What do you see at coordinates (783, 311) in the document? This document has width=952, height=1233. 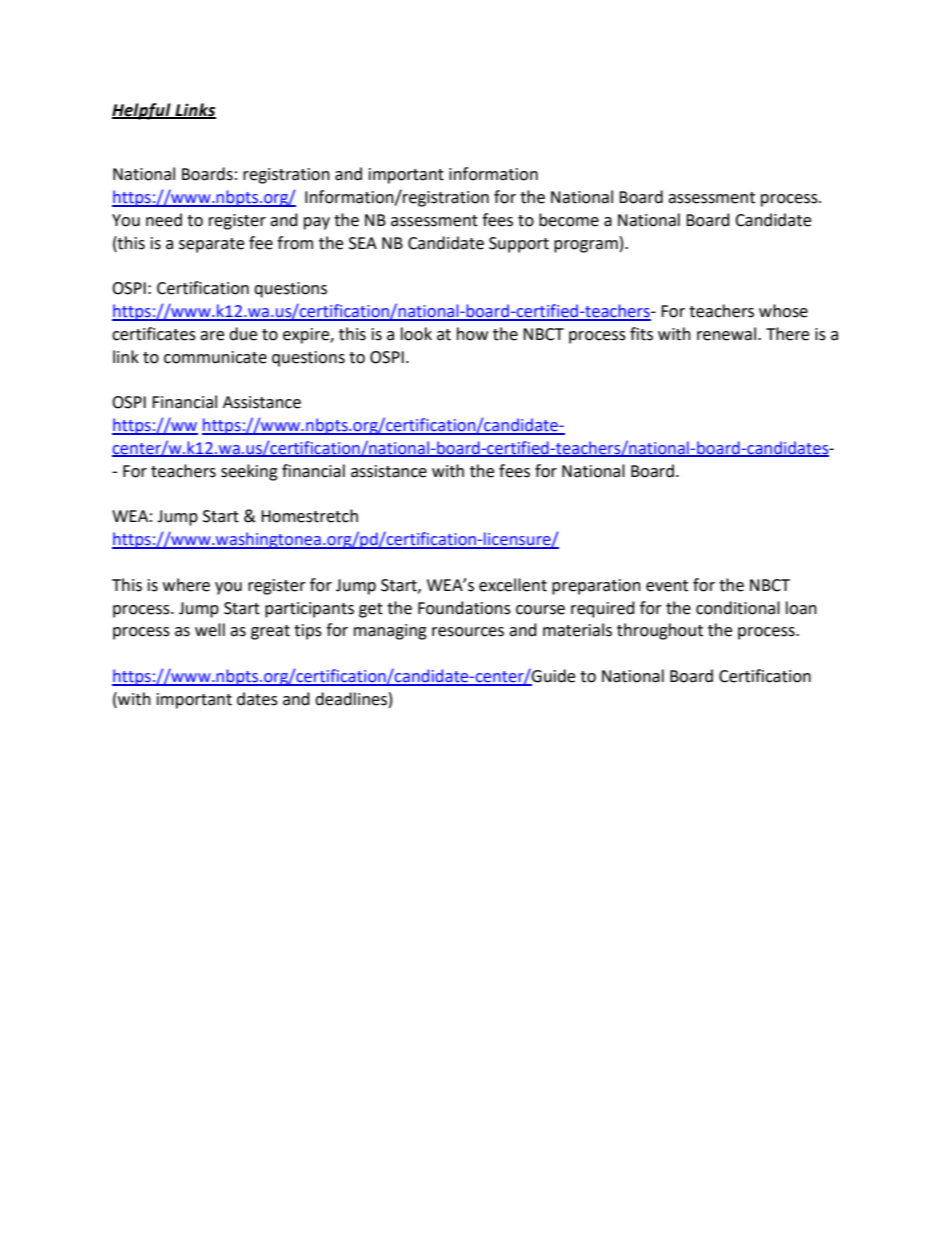 I see `whose` at bounding box center [783, 311].
